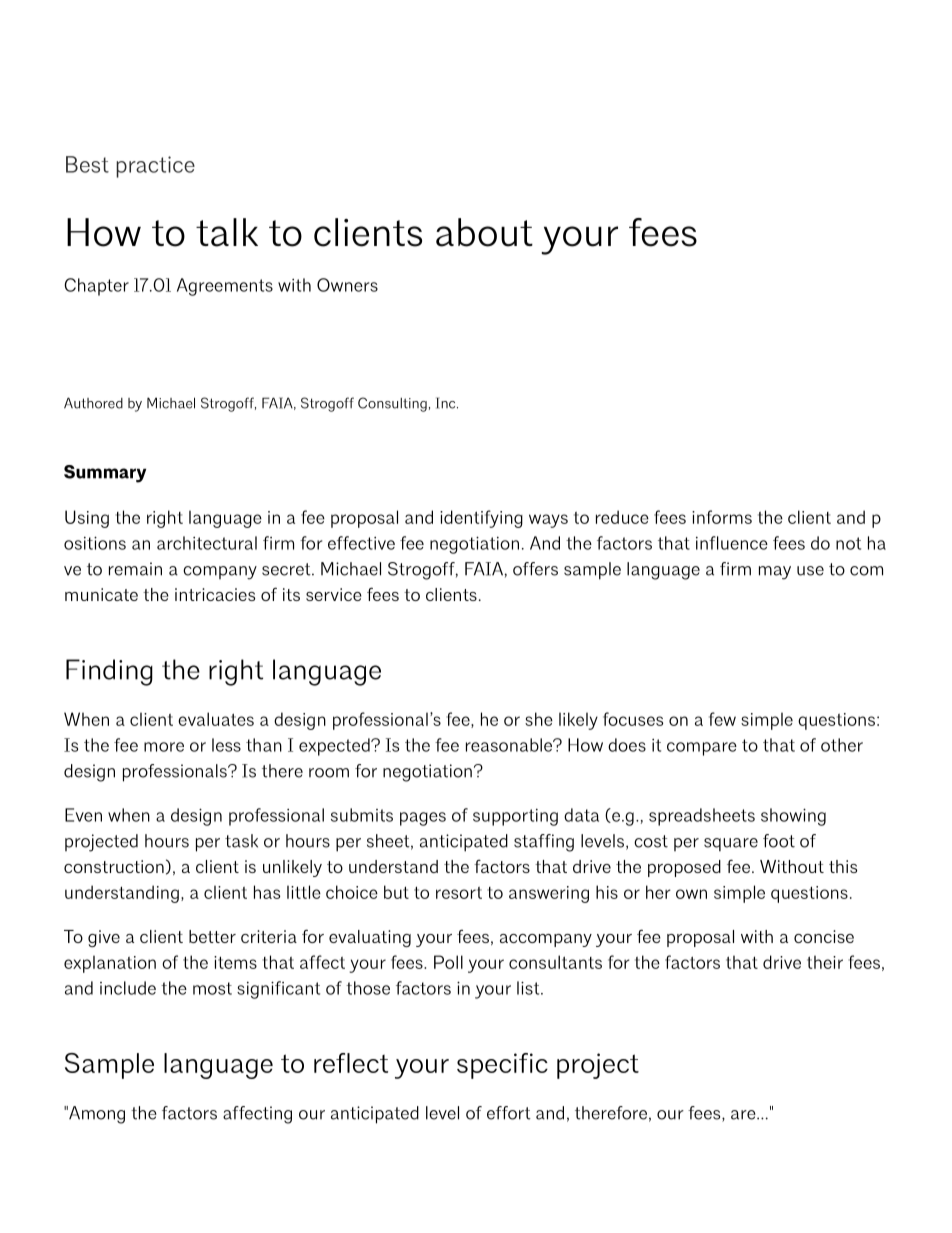 This screenshot has height=1233, width=952. What do you see at coordinates (535, 569) in the screenshot?
I see `offers` at bounding box center [535, 569].
